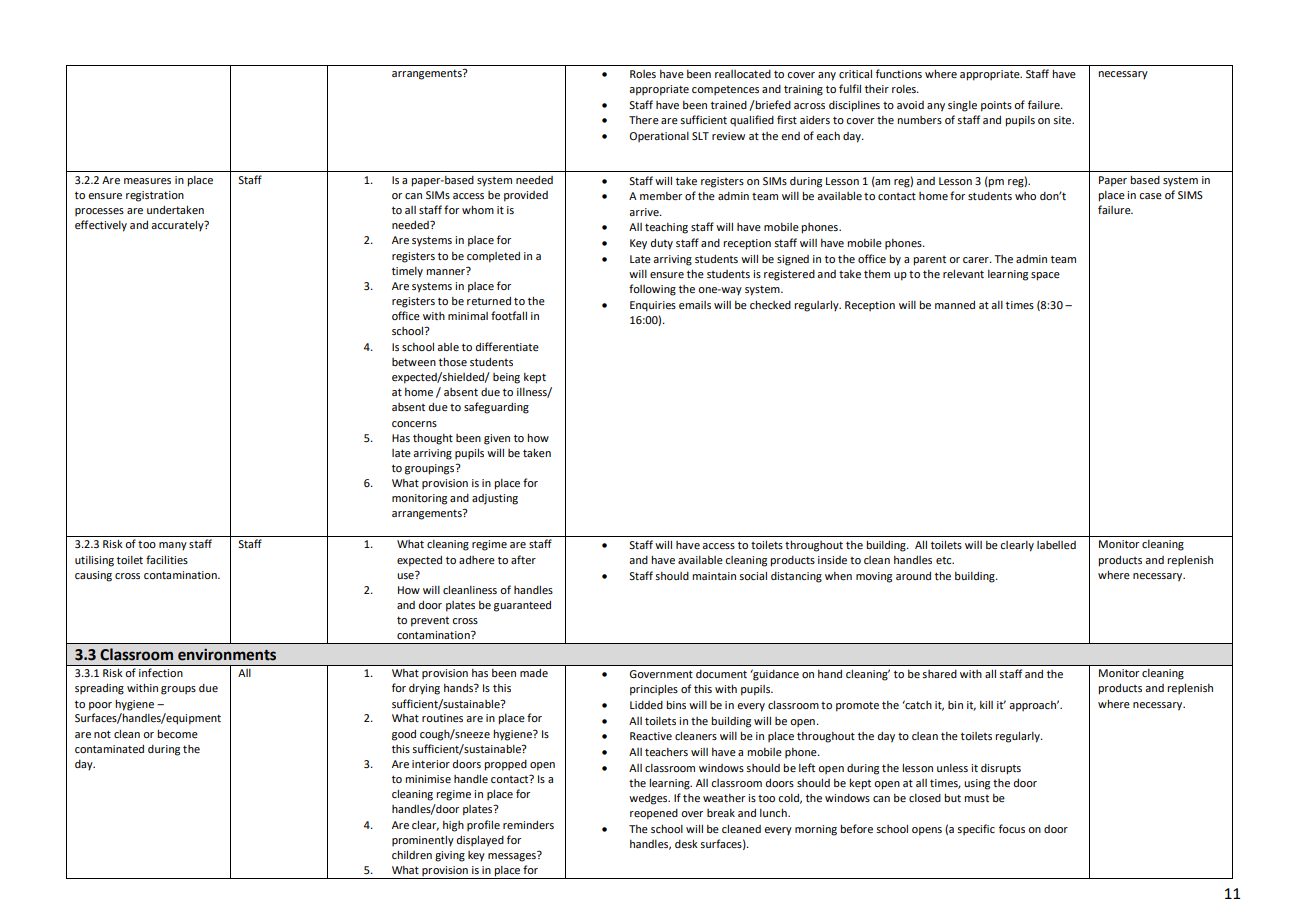 This page has width=1307, height=924. I want to click on children, so click(412, 855).
